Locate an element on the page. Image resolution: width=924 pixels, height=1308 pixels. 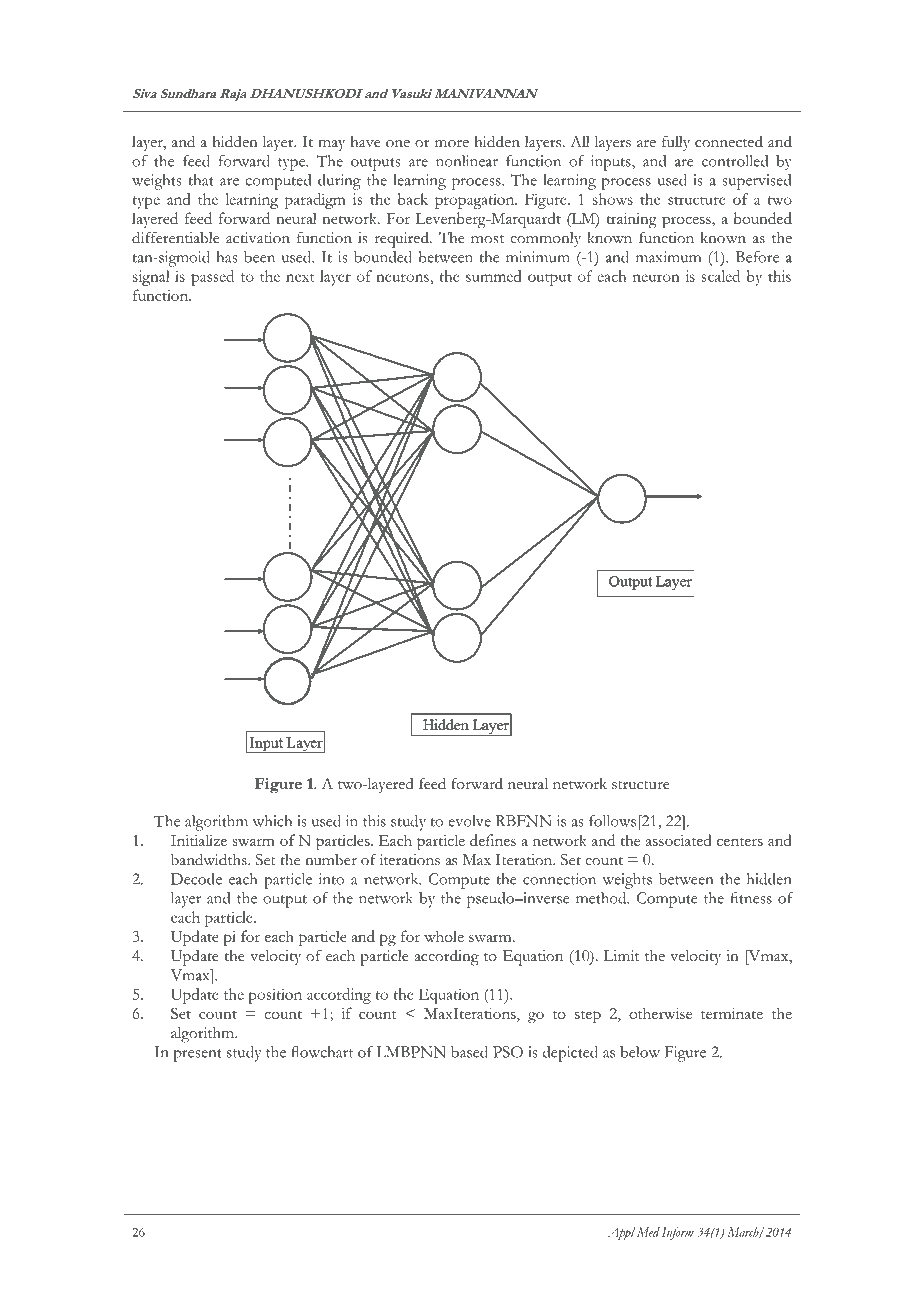
based is located at coordinates (469, 1052).
